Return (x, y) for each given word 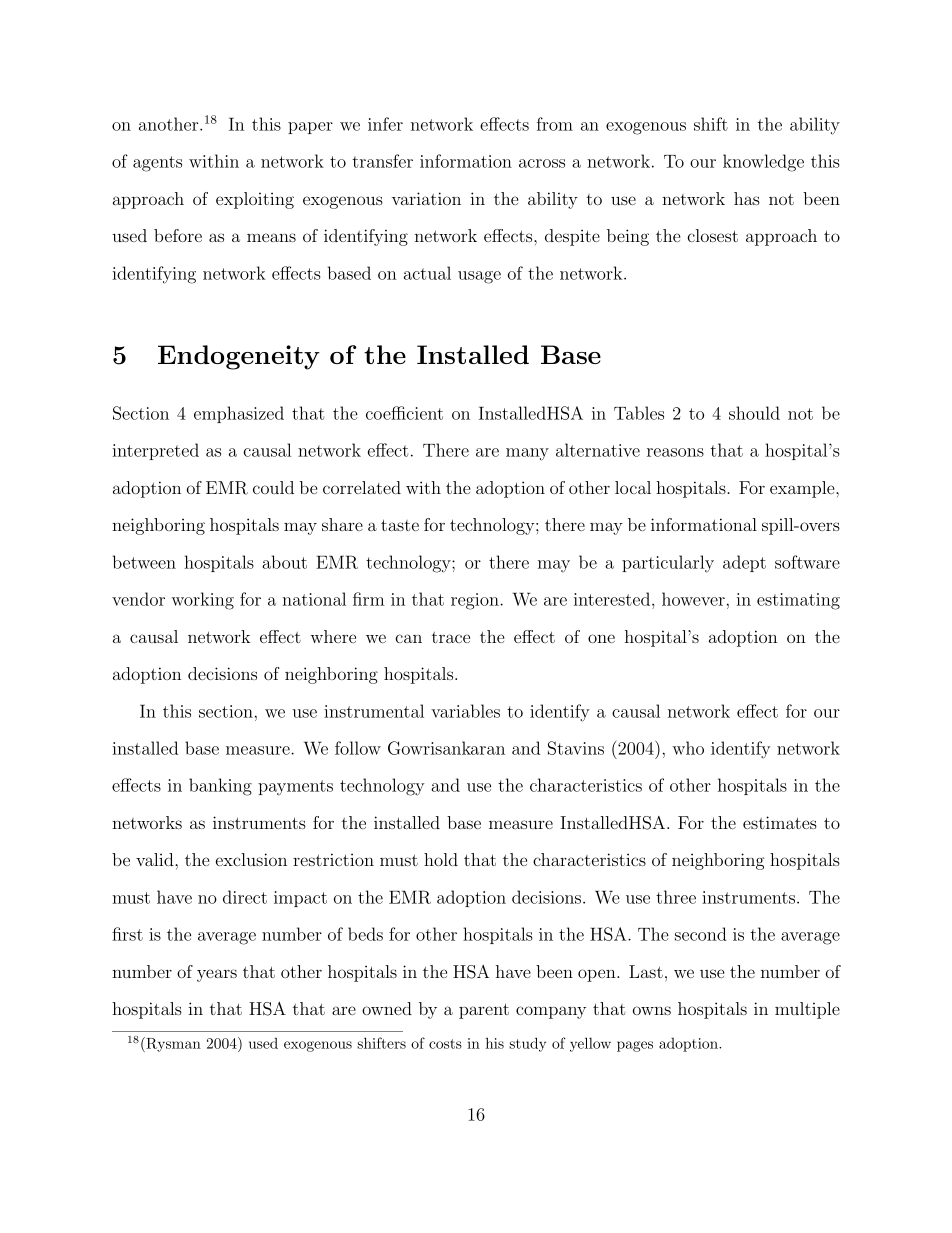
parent (484, 1011)
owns (652, 1010)
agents (157, 164)
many (527, 454)
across (542, 163)
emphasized (239, 414)
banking (220, 787)
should (754, 413)
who (688, 748)
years (217, 975)
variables (465, 711)
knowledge (763, 163)
